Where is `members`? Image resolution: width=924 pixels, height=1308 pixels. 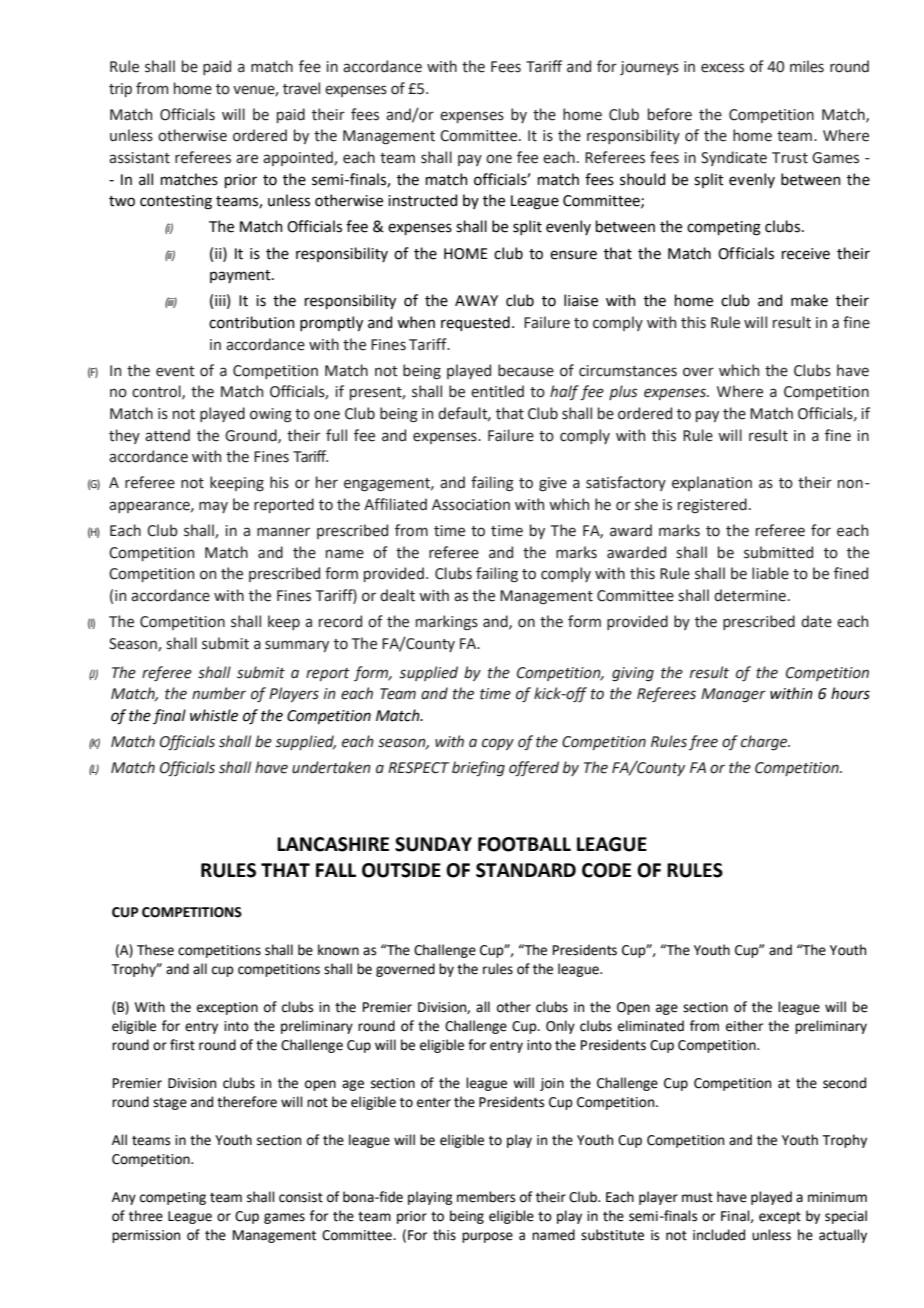 members is located at coordinates (486, 1197).
